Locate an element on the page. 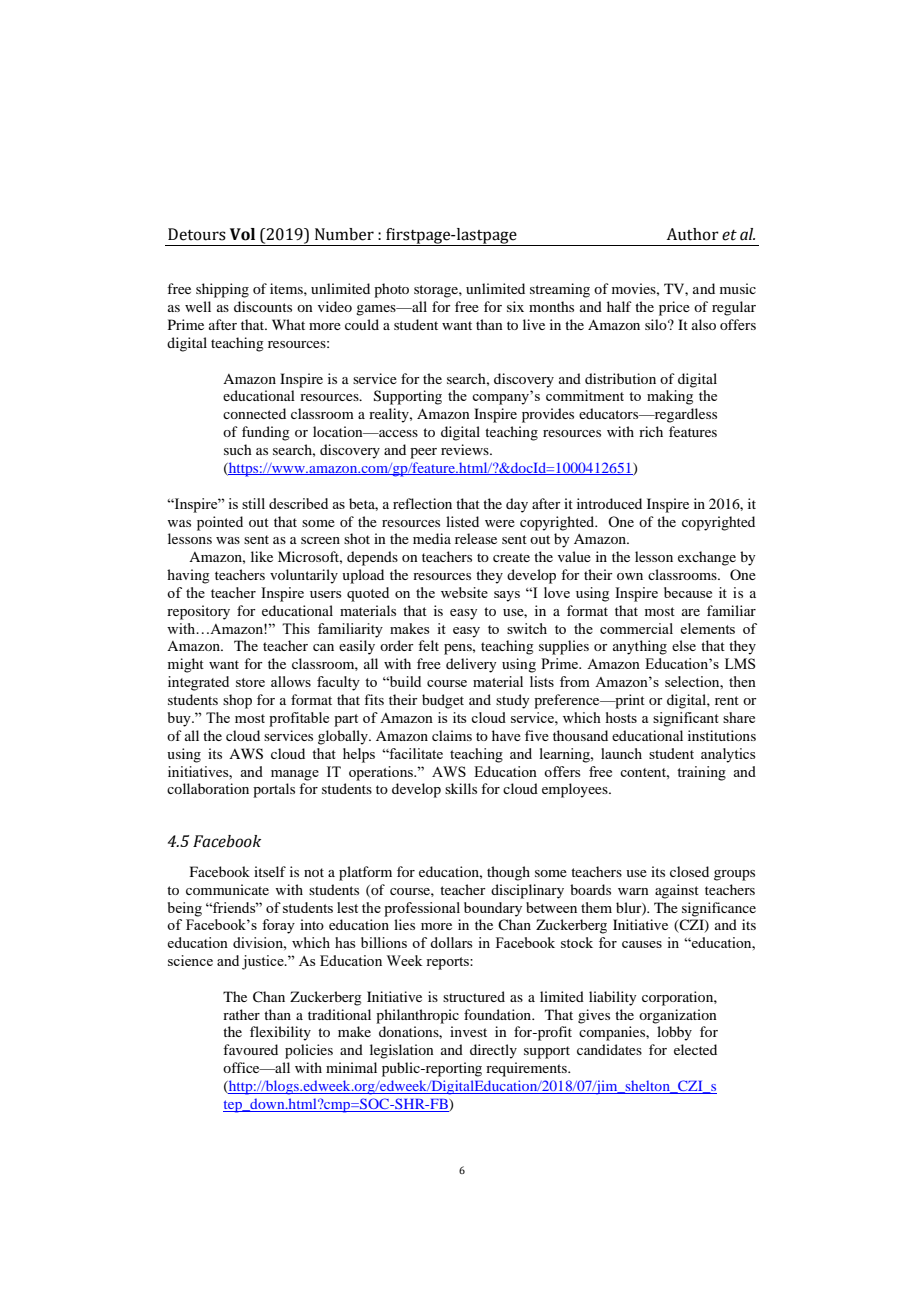 This page has height=1308, width=924. listed is located at coordinates (462, 521).
